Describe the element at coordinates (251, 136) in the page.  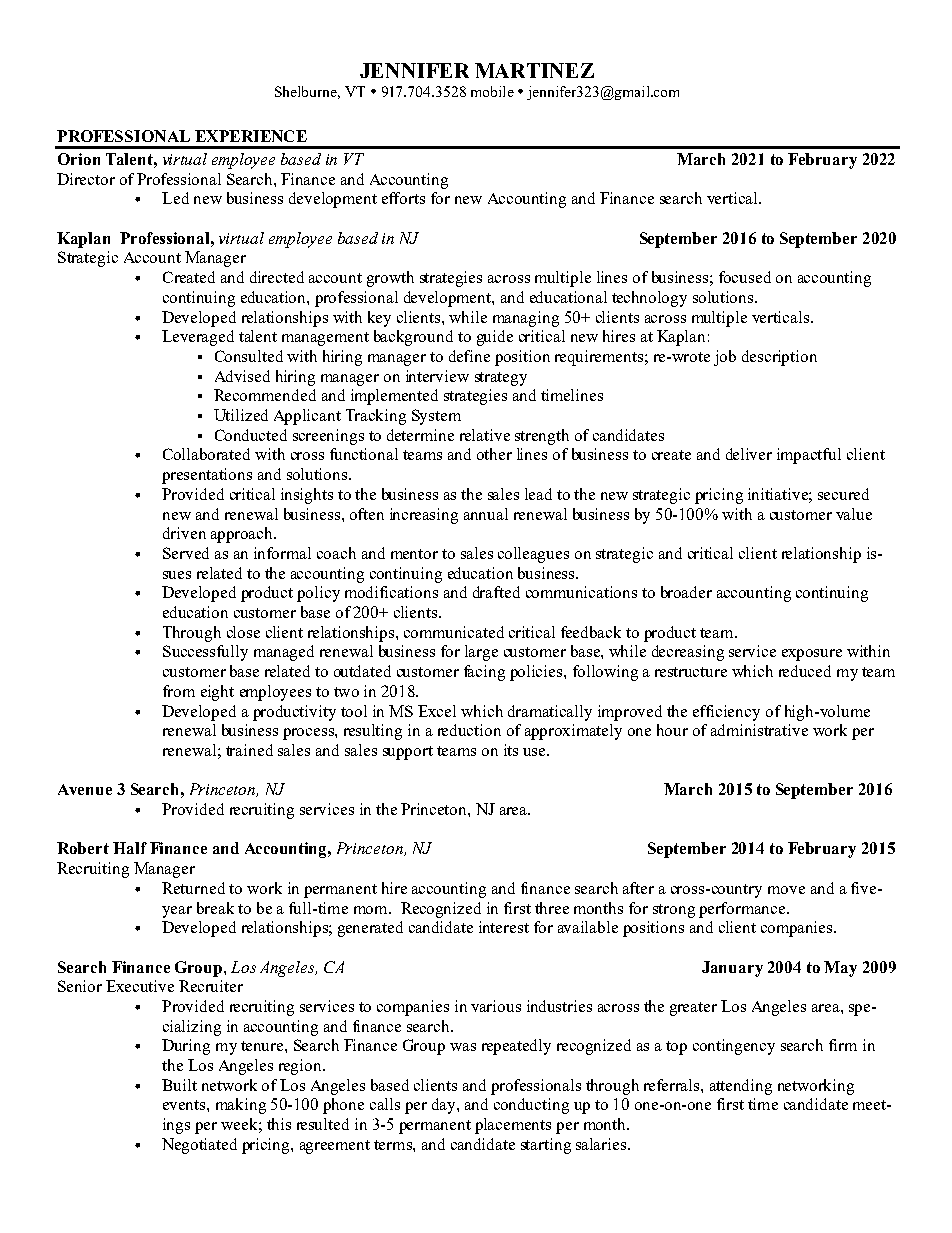
I see `EXPERIENCE` at that location.
